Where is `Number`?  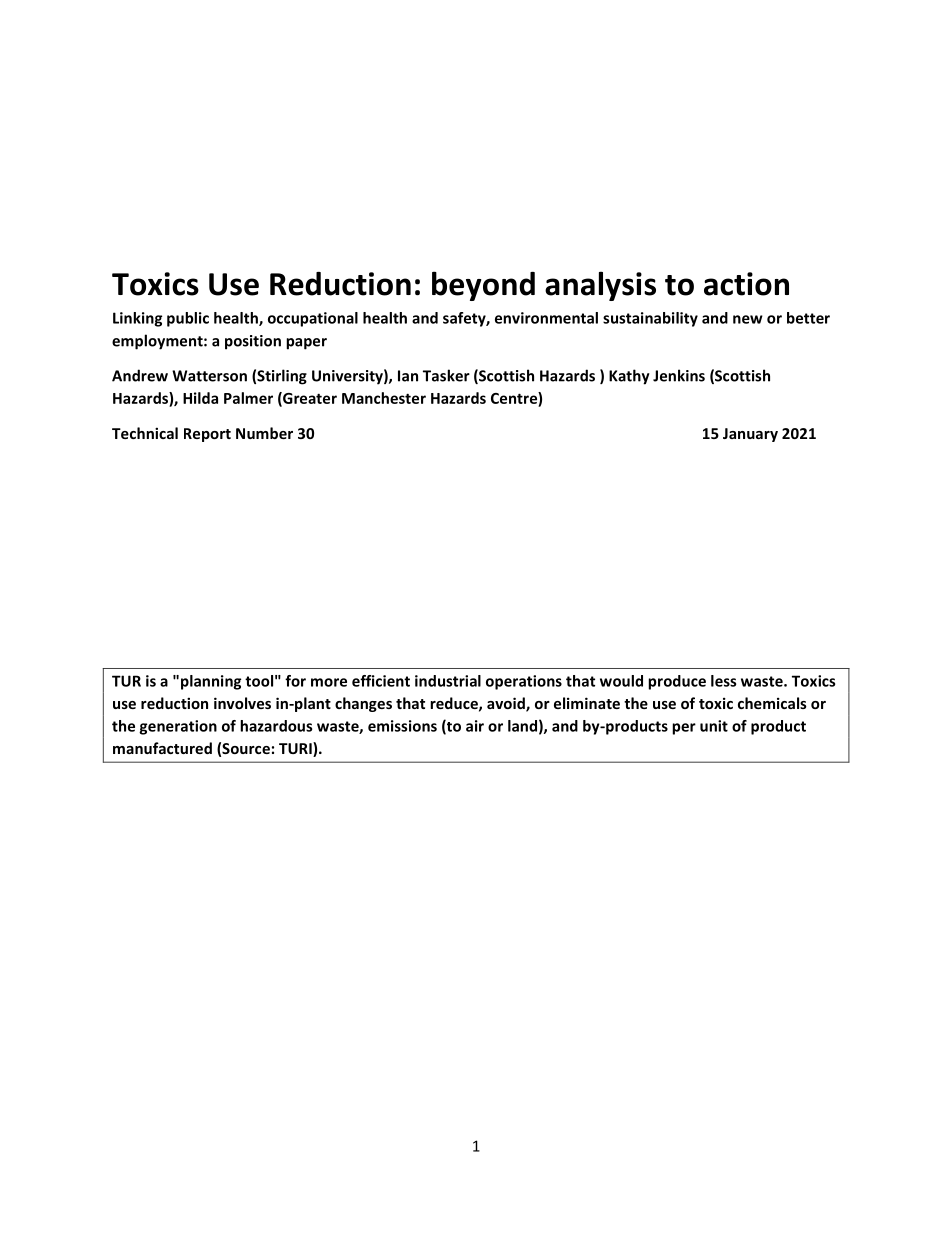
Number is located at coordinates (264, 433).
